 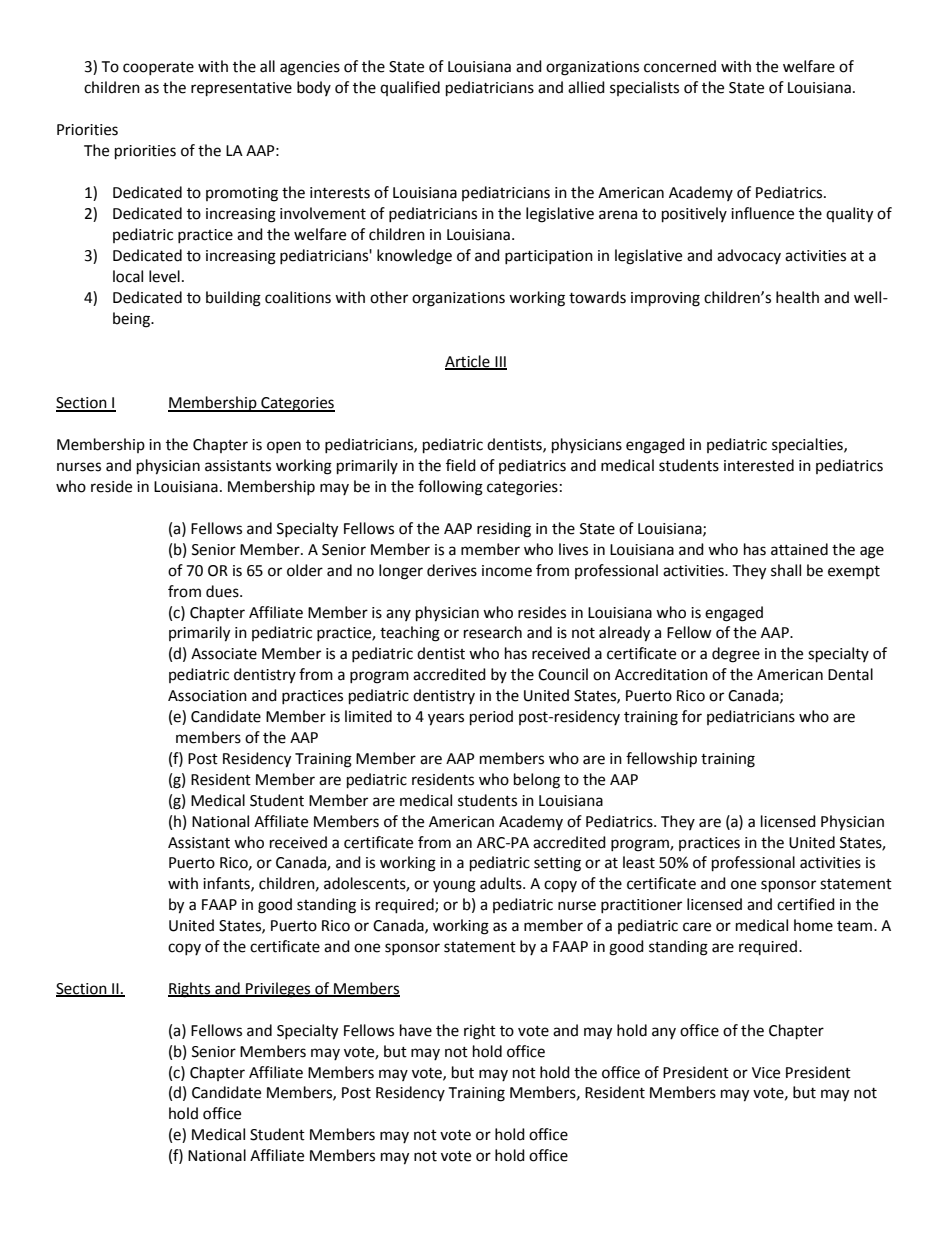 What do you see at coordinates (233, 299) in the screenshot?
I see `building` at bounding box center [233, 299].
